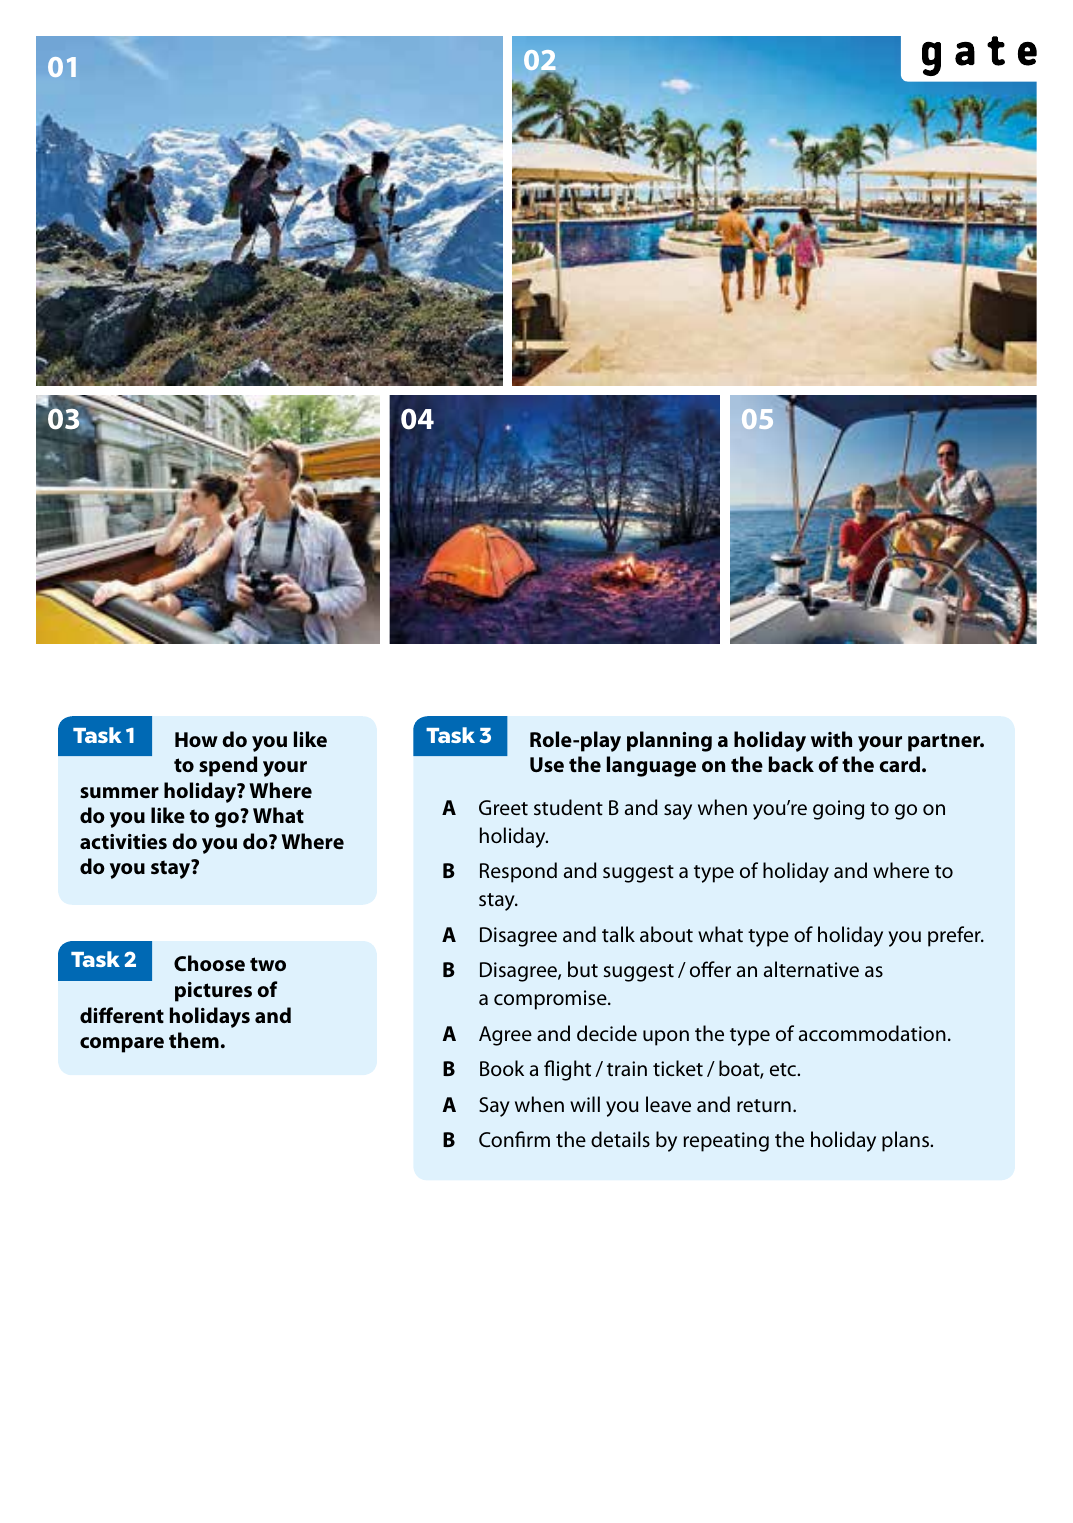 The width and height of the screenshot is (1073, 1523). I want to click on Choose, so click(209, 963).
